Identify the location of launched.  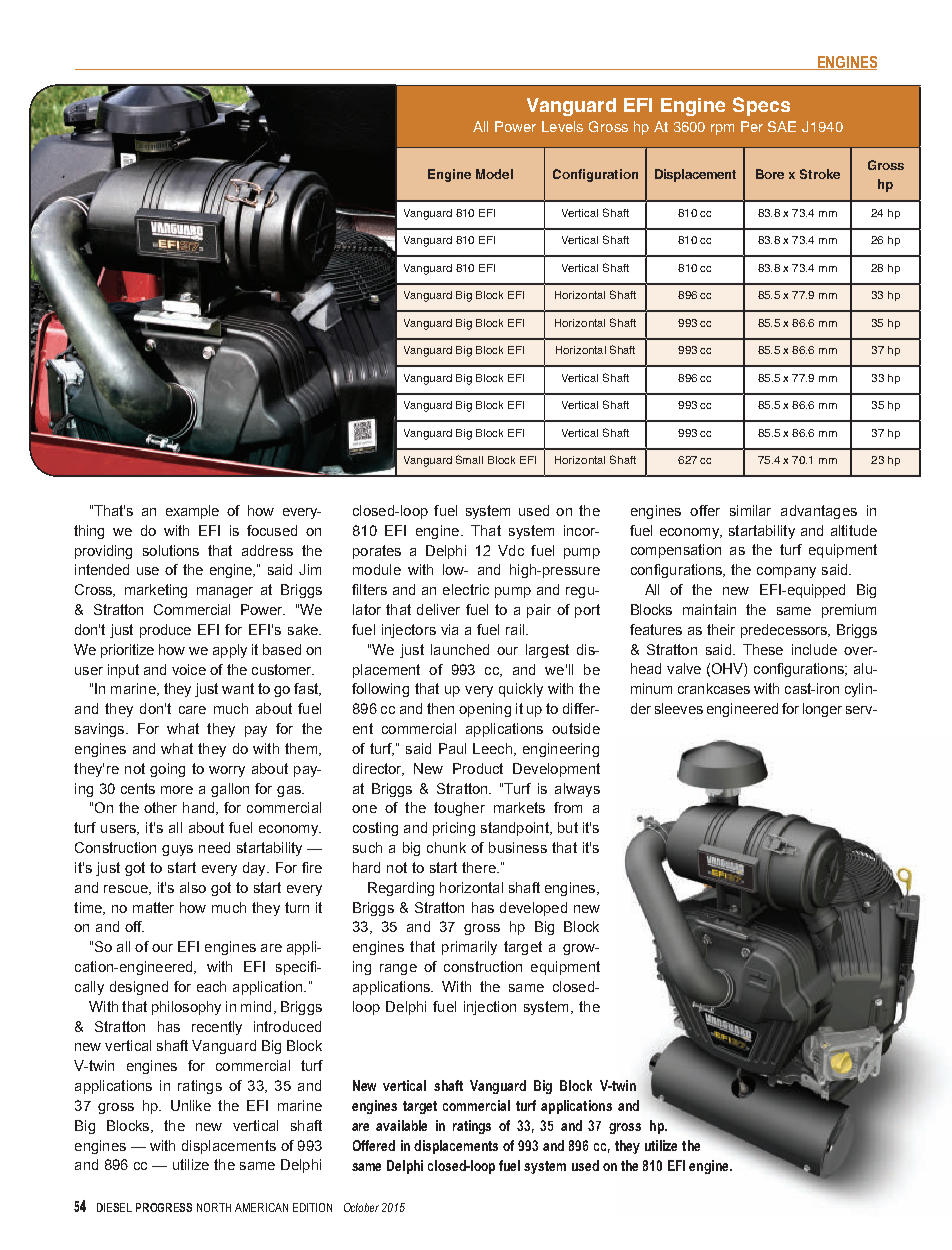
(460, 649).
